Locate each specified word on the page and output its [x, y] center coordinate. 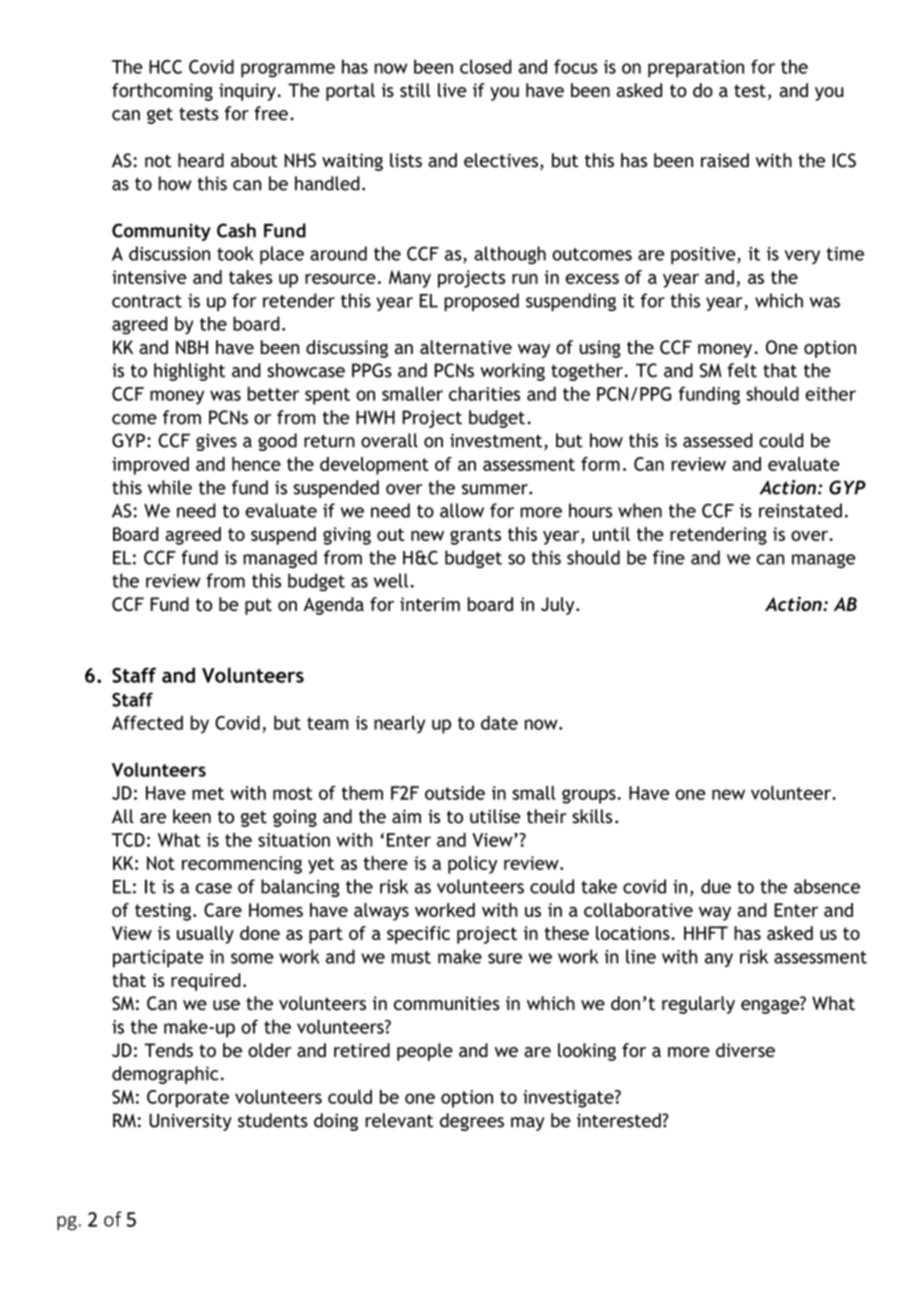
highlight [189, 372]
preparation [696, 69]
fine [669, 557]
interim [430, 604]
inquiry [247, 92]
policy [472, 865]
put [258, 606]
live [452, 90]
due [716, 886]
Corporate [188, 1099]
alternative [466, 347]
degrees [472, 1122]
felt [742, 370]
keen [192, 816]
